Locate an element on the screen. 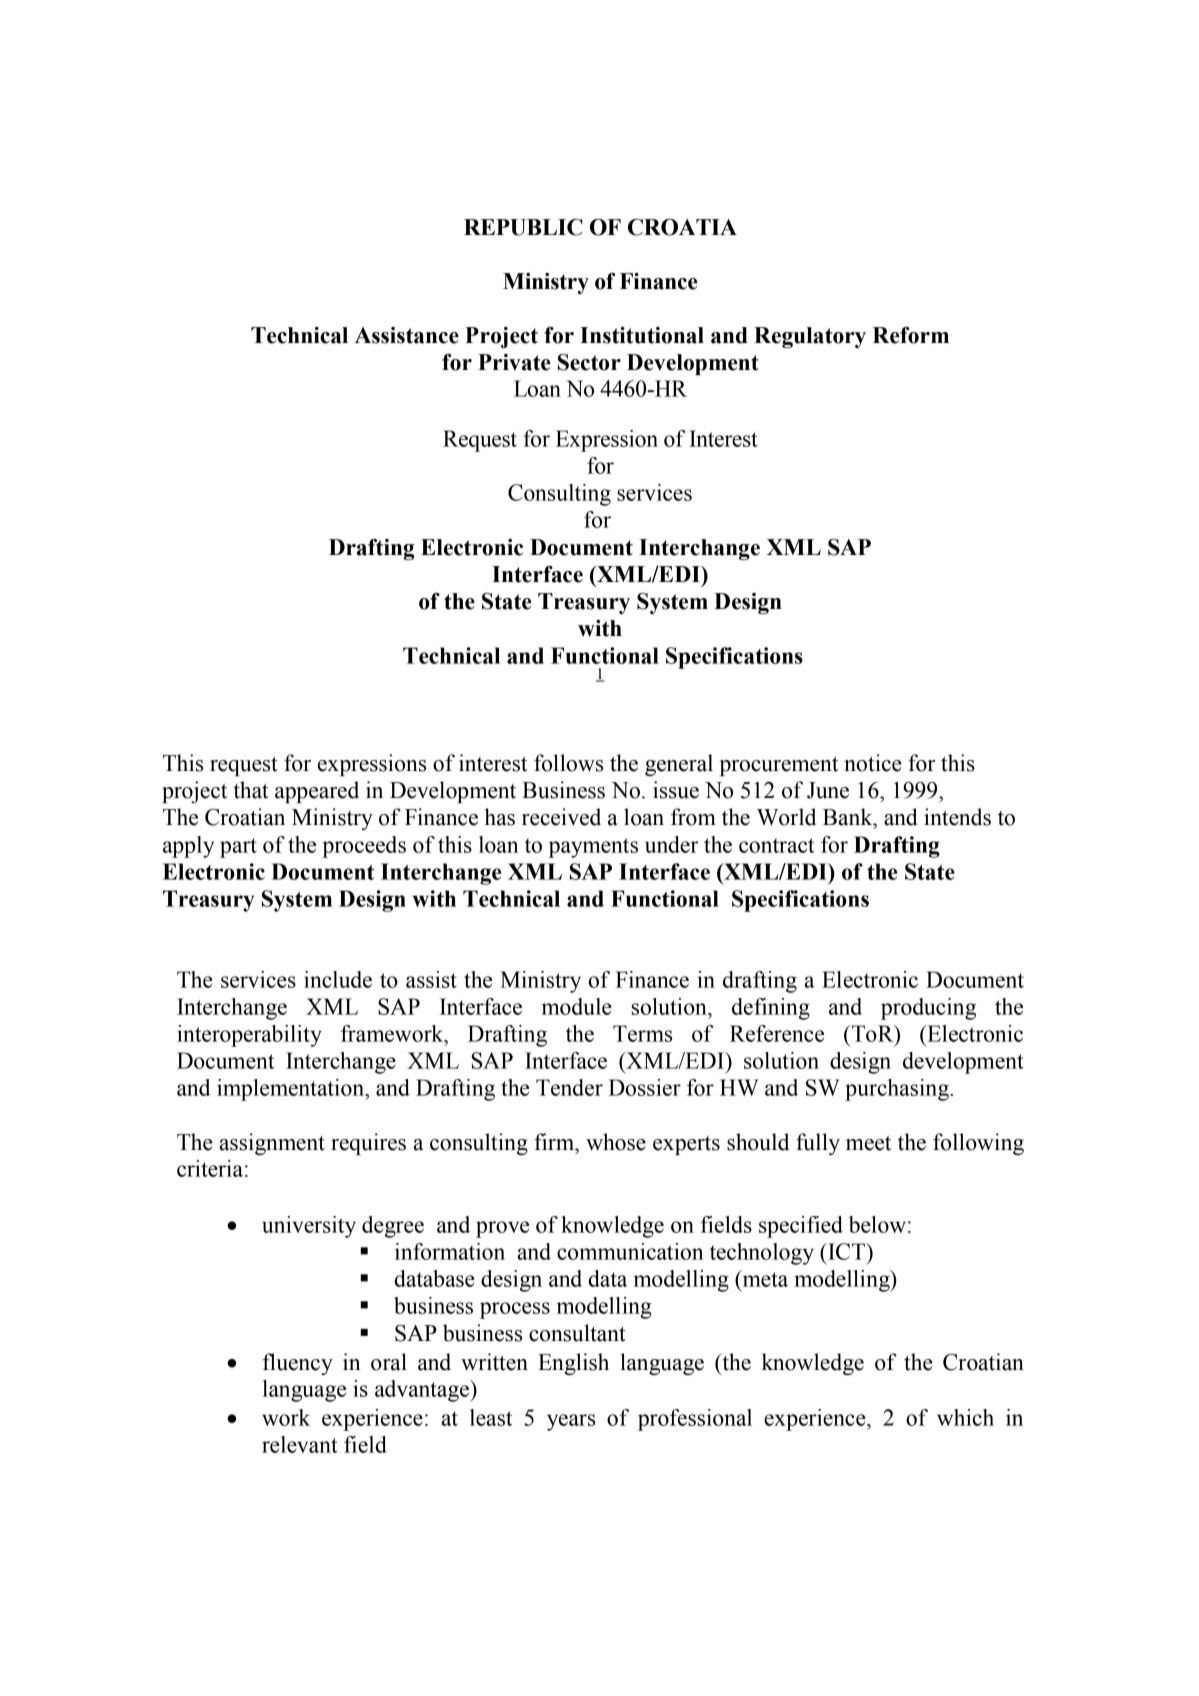 The image size is (1199, 1696). producing is located at coordinates (928, 1009).
